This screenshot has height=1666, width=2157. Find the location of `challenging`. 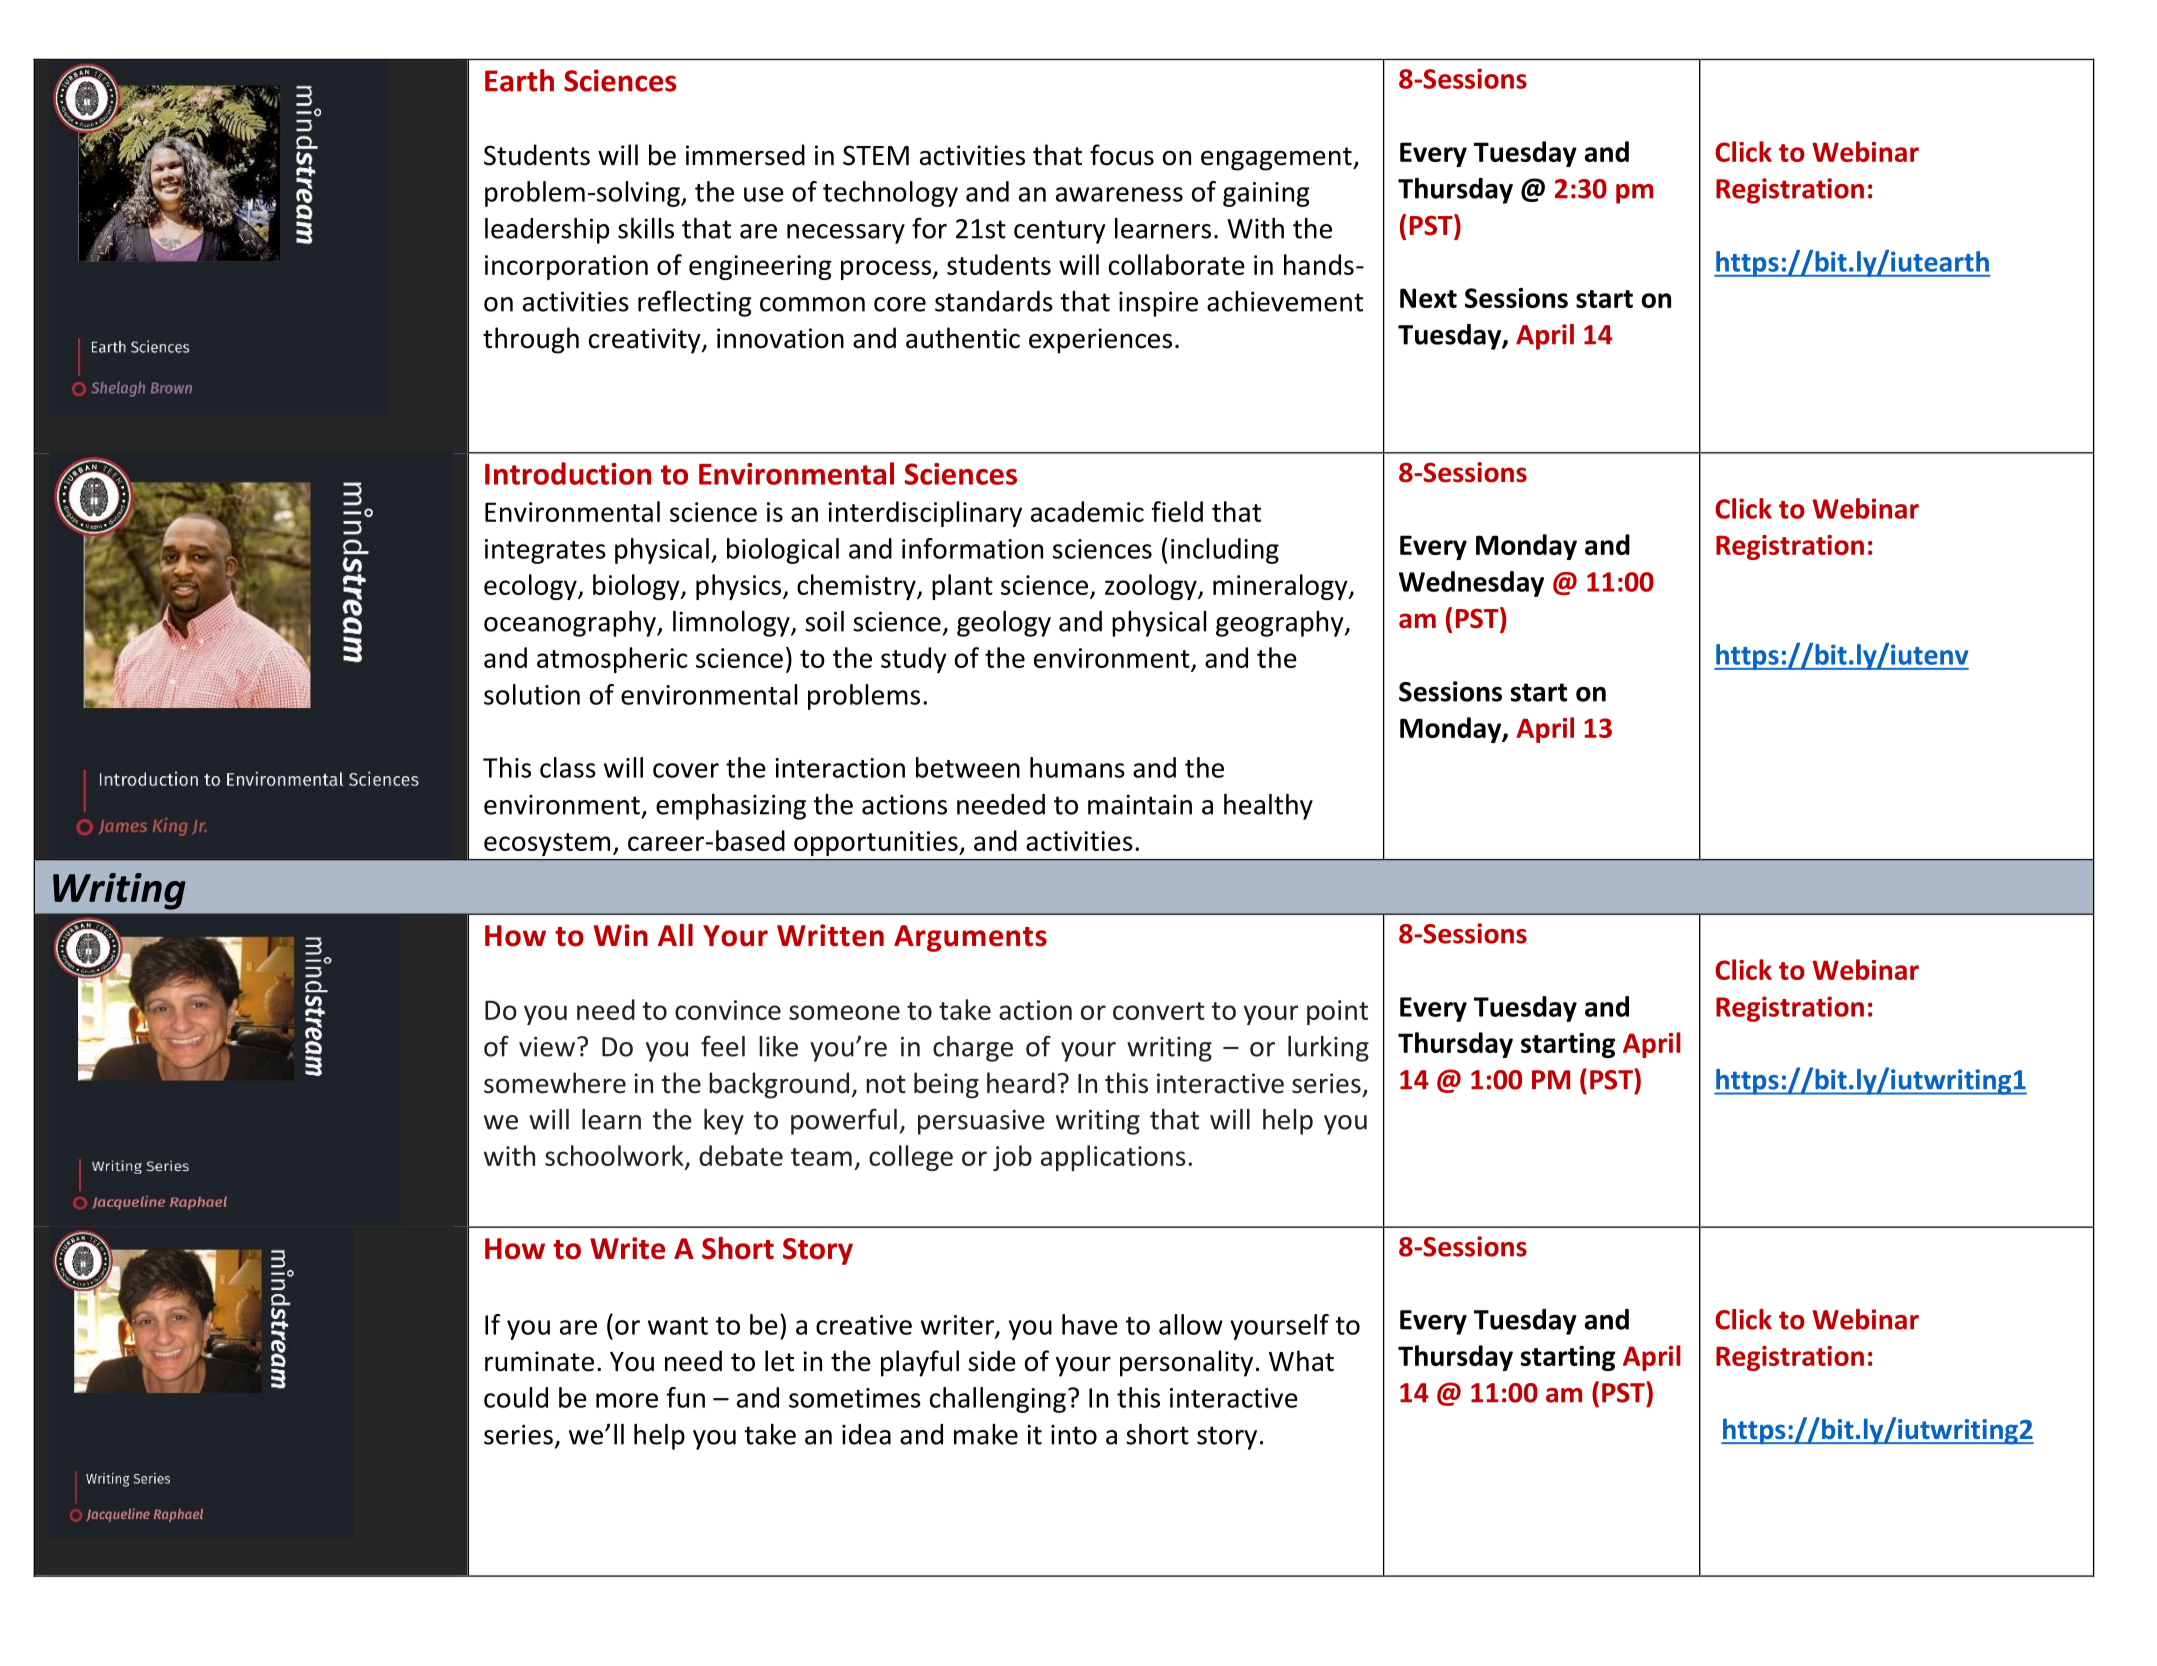

challenging is located at coordinates (998, 1400).
